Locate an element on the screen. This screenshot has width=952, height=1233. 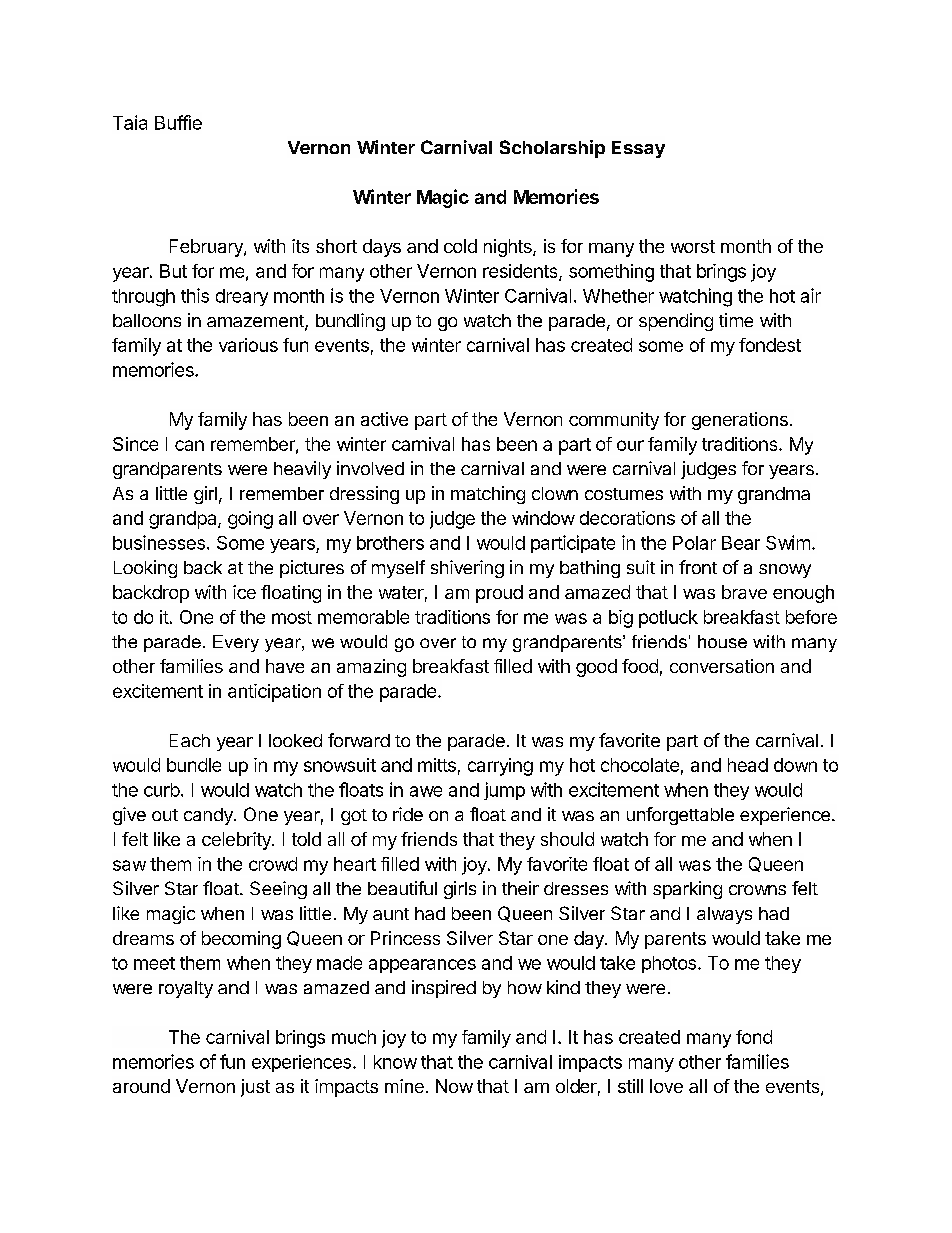
going is located at coordinates (250, 520).
